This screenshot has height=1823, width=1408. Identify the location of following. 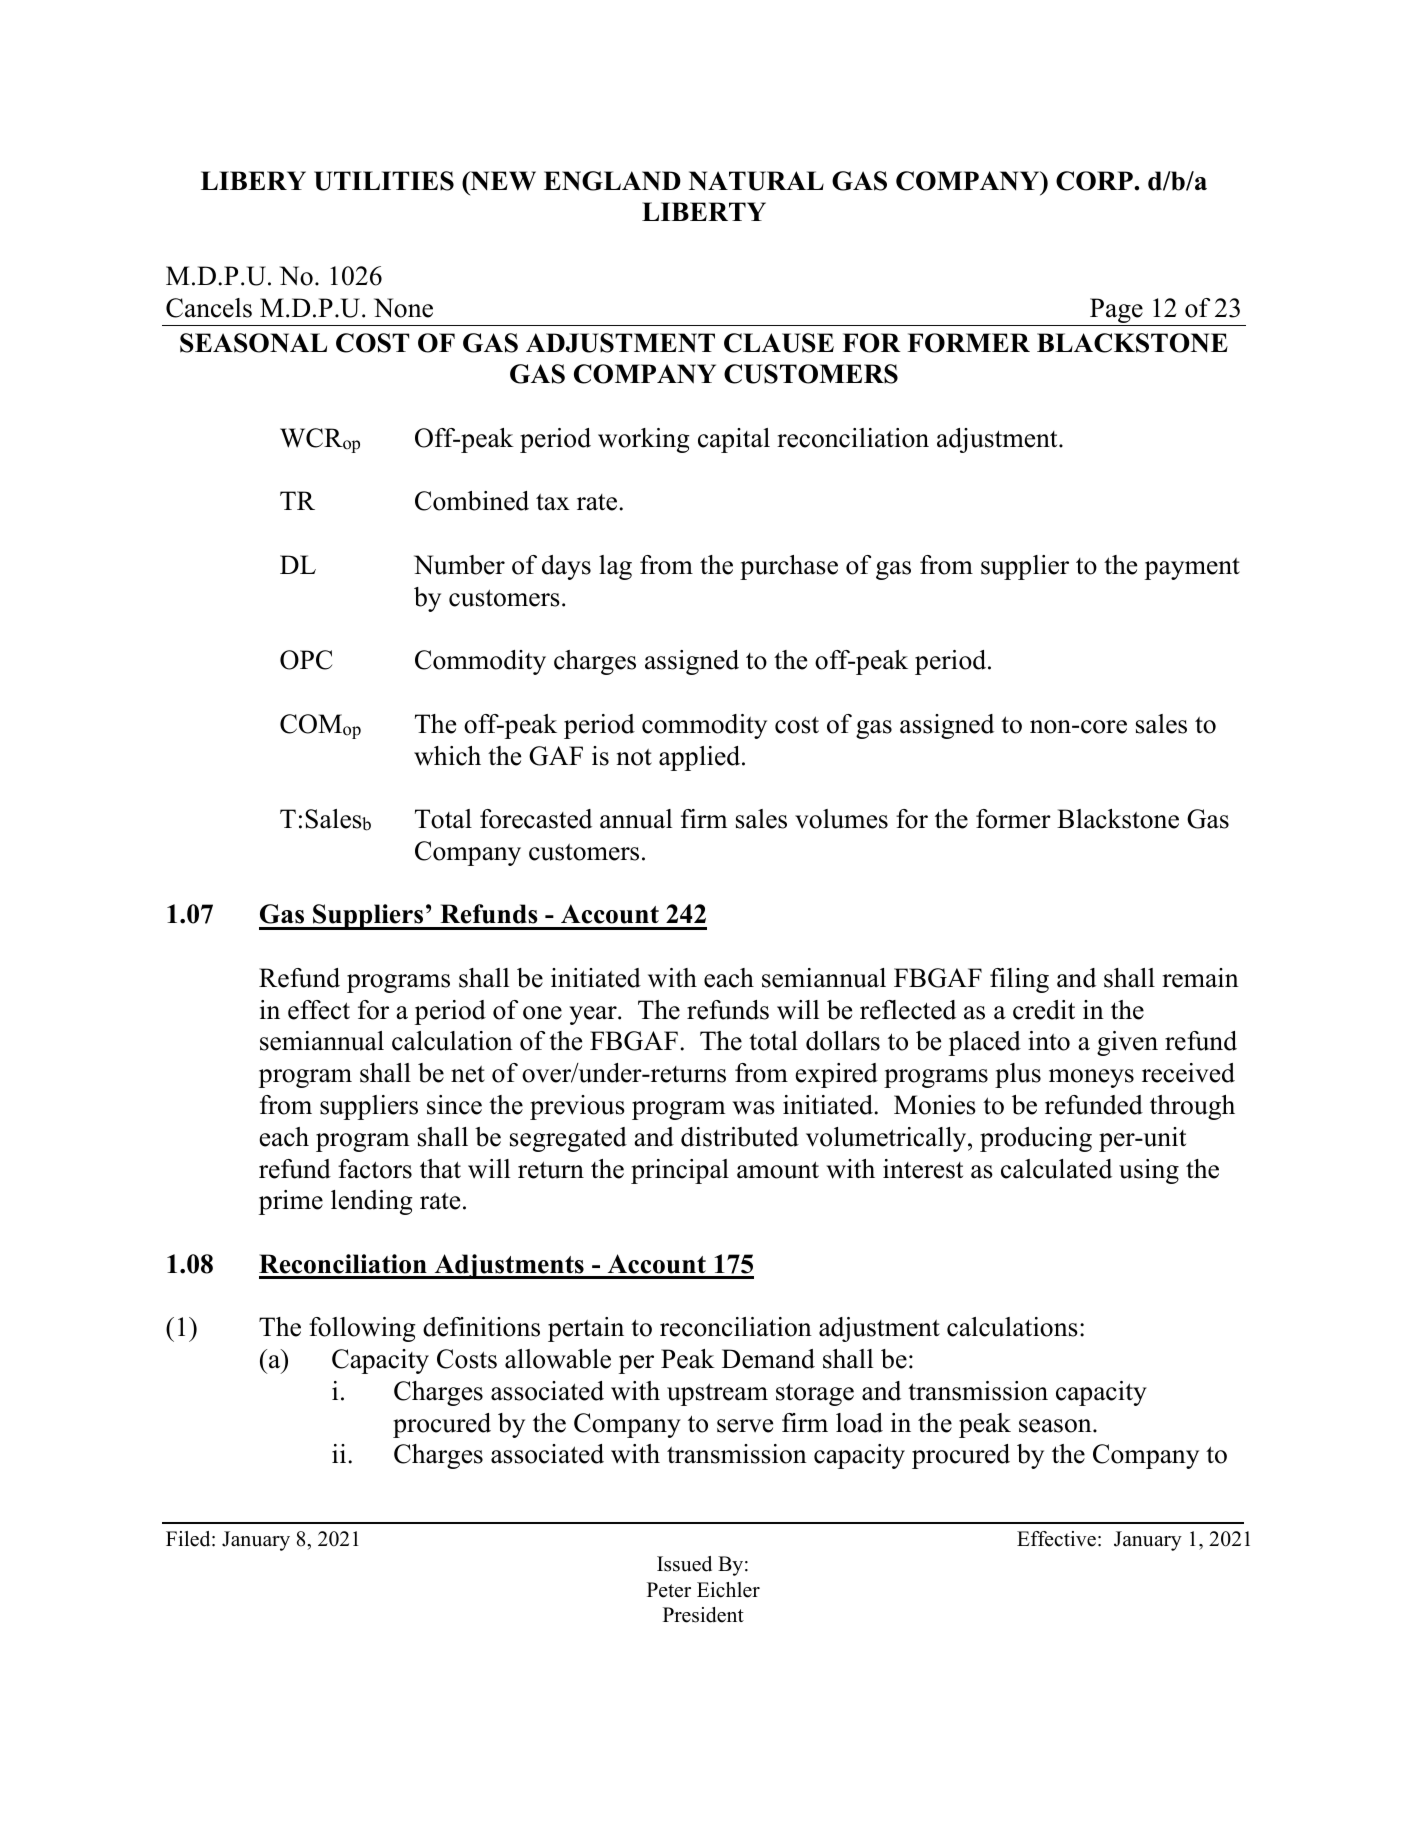
(362, 1329).
